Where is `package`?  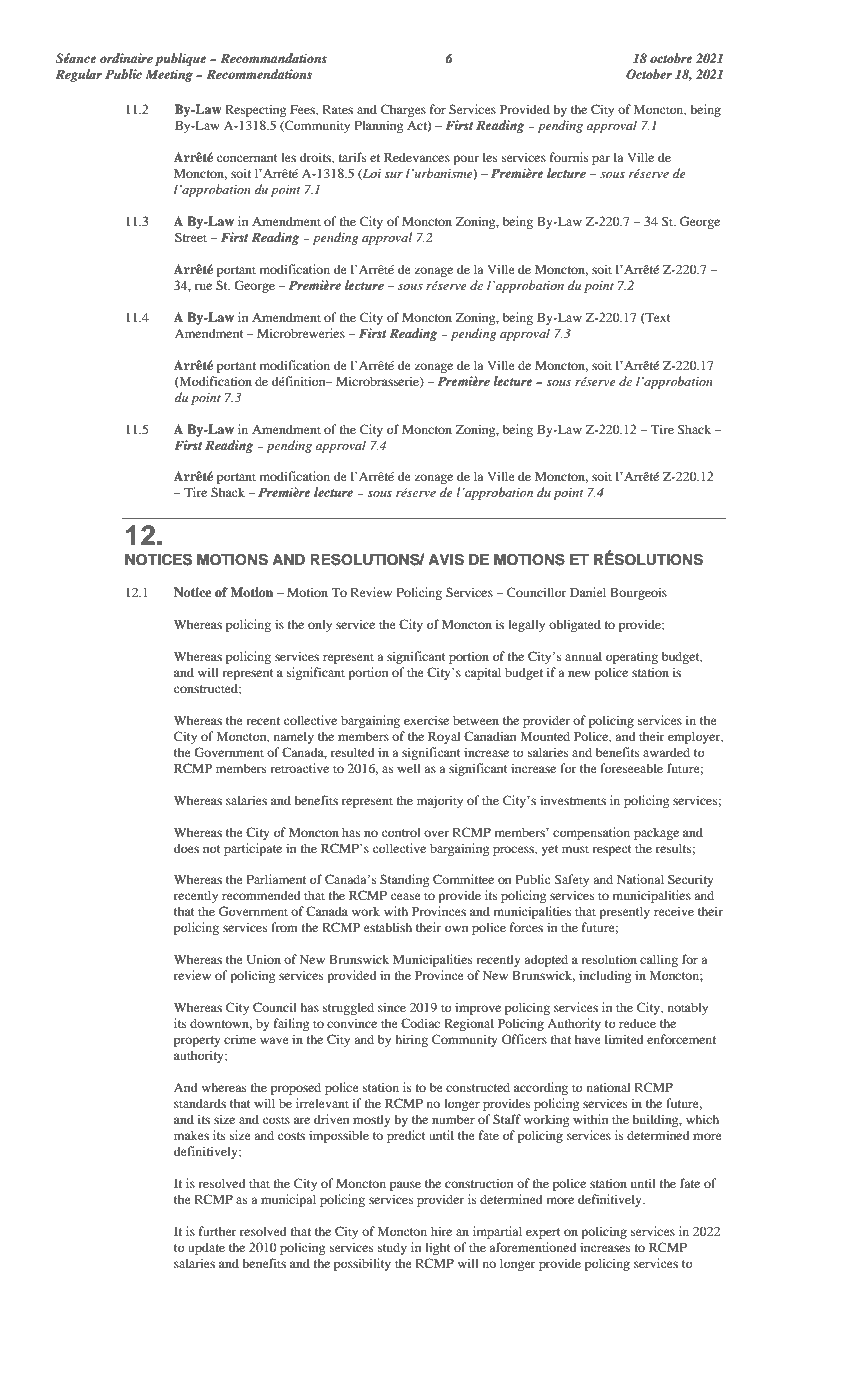 package is located at coordinates (656, 833).
